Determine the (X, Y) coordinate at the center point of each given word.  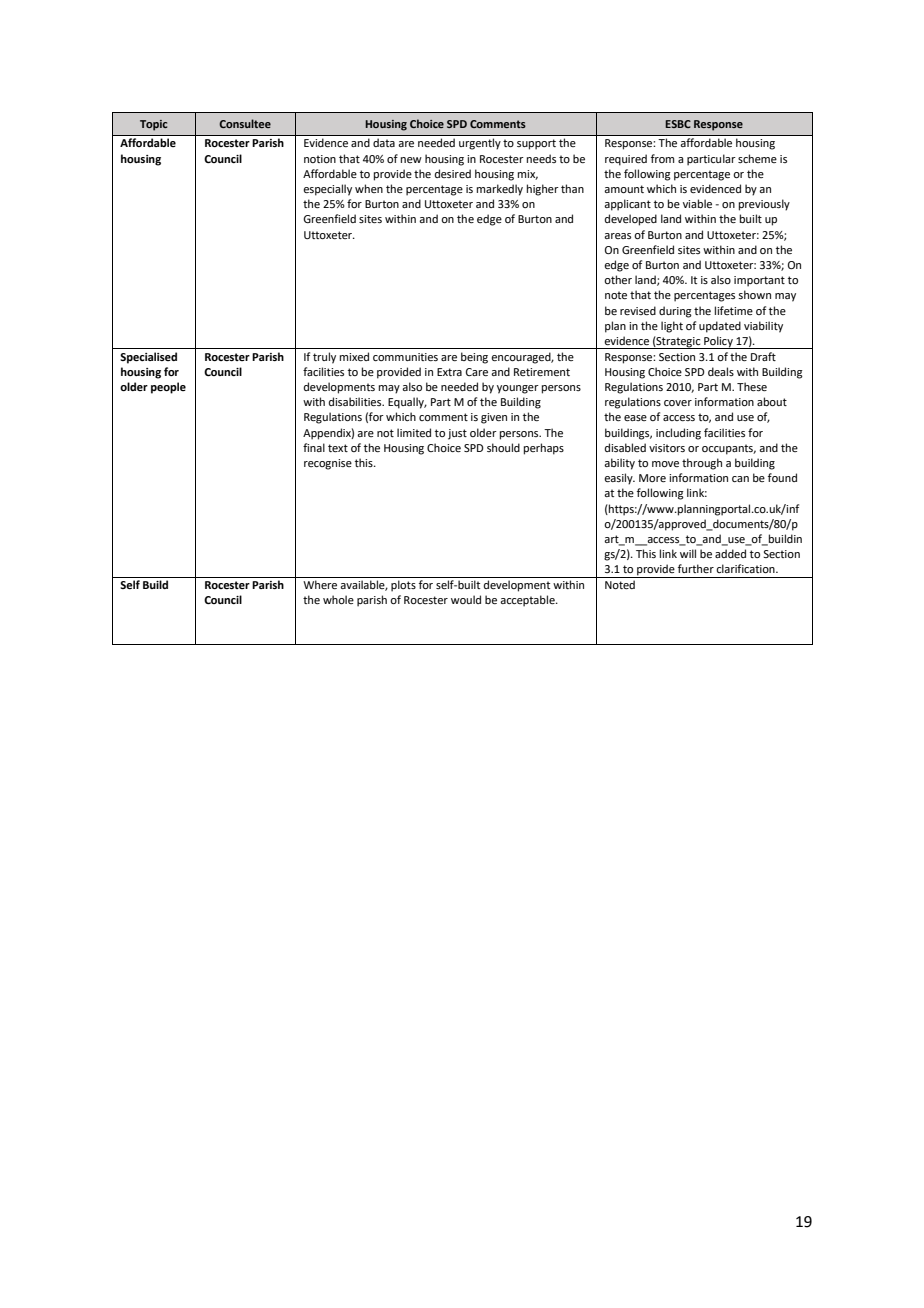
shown (754, 294)
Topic (153, 125)
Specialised (148, 358)
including (678, 434)
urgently (480, 144)
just (457, 434)
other (618, 279)
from (662, 158)
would (466, 599)
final (314, 447)
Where (320, 584)
